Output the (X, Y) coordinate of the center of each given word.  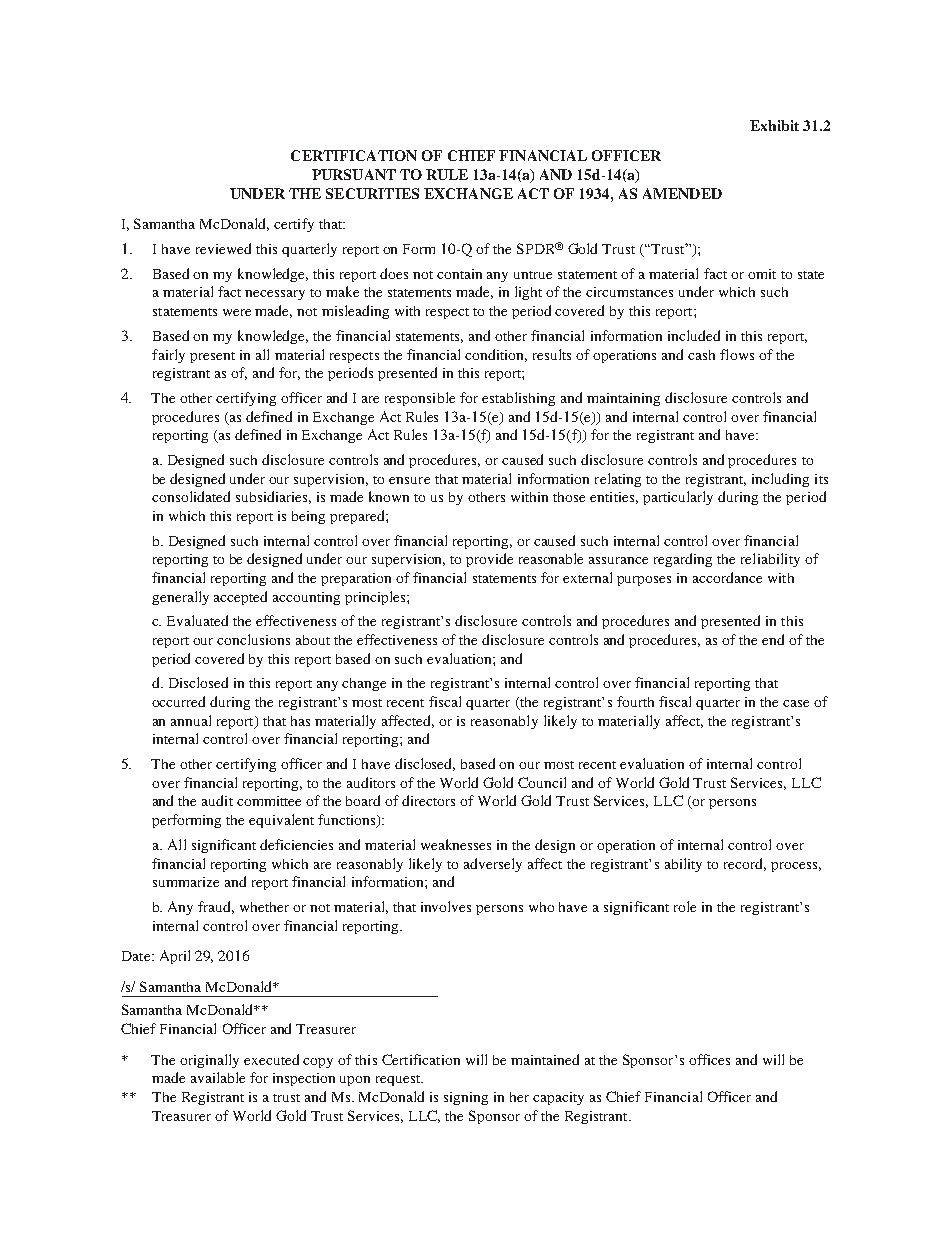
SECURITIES (372, 193)
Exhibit (774, 125)
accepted (240, 598)
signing (466, 1098)
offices (709, 1059)
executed (271, 1059)
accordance (727, 577)
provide (489, 560)
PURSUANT (354, 174)
